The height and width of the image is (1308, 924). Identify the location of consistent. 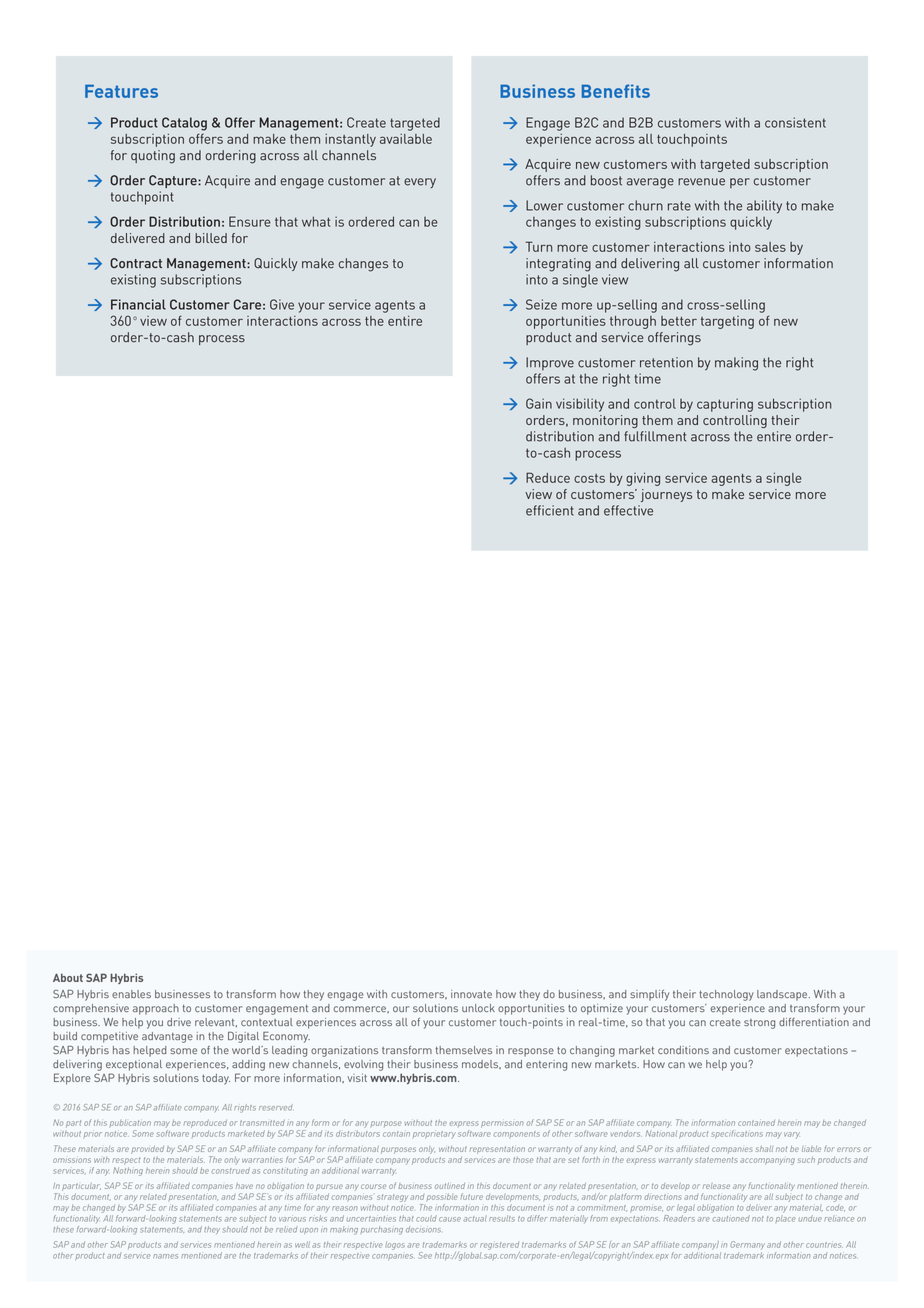
(795, 122).
